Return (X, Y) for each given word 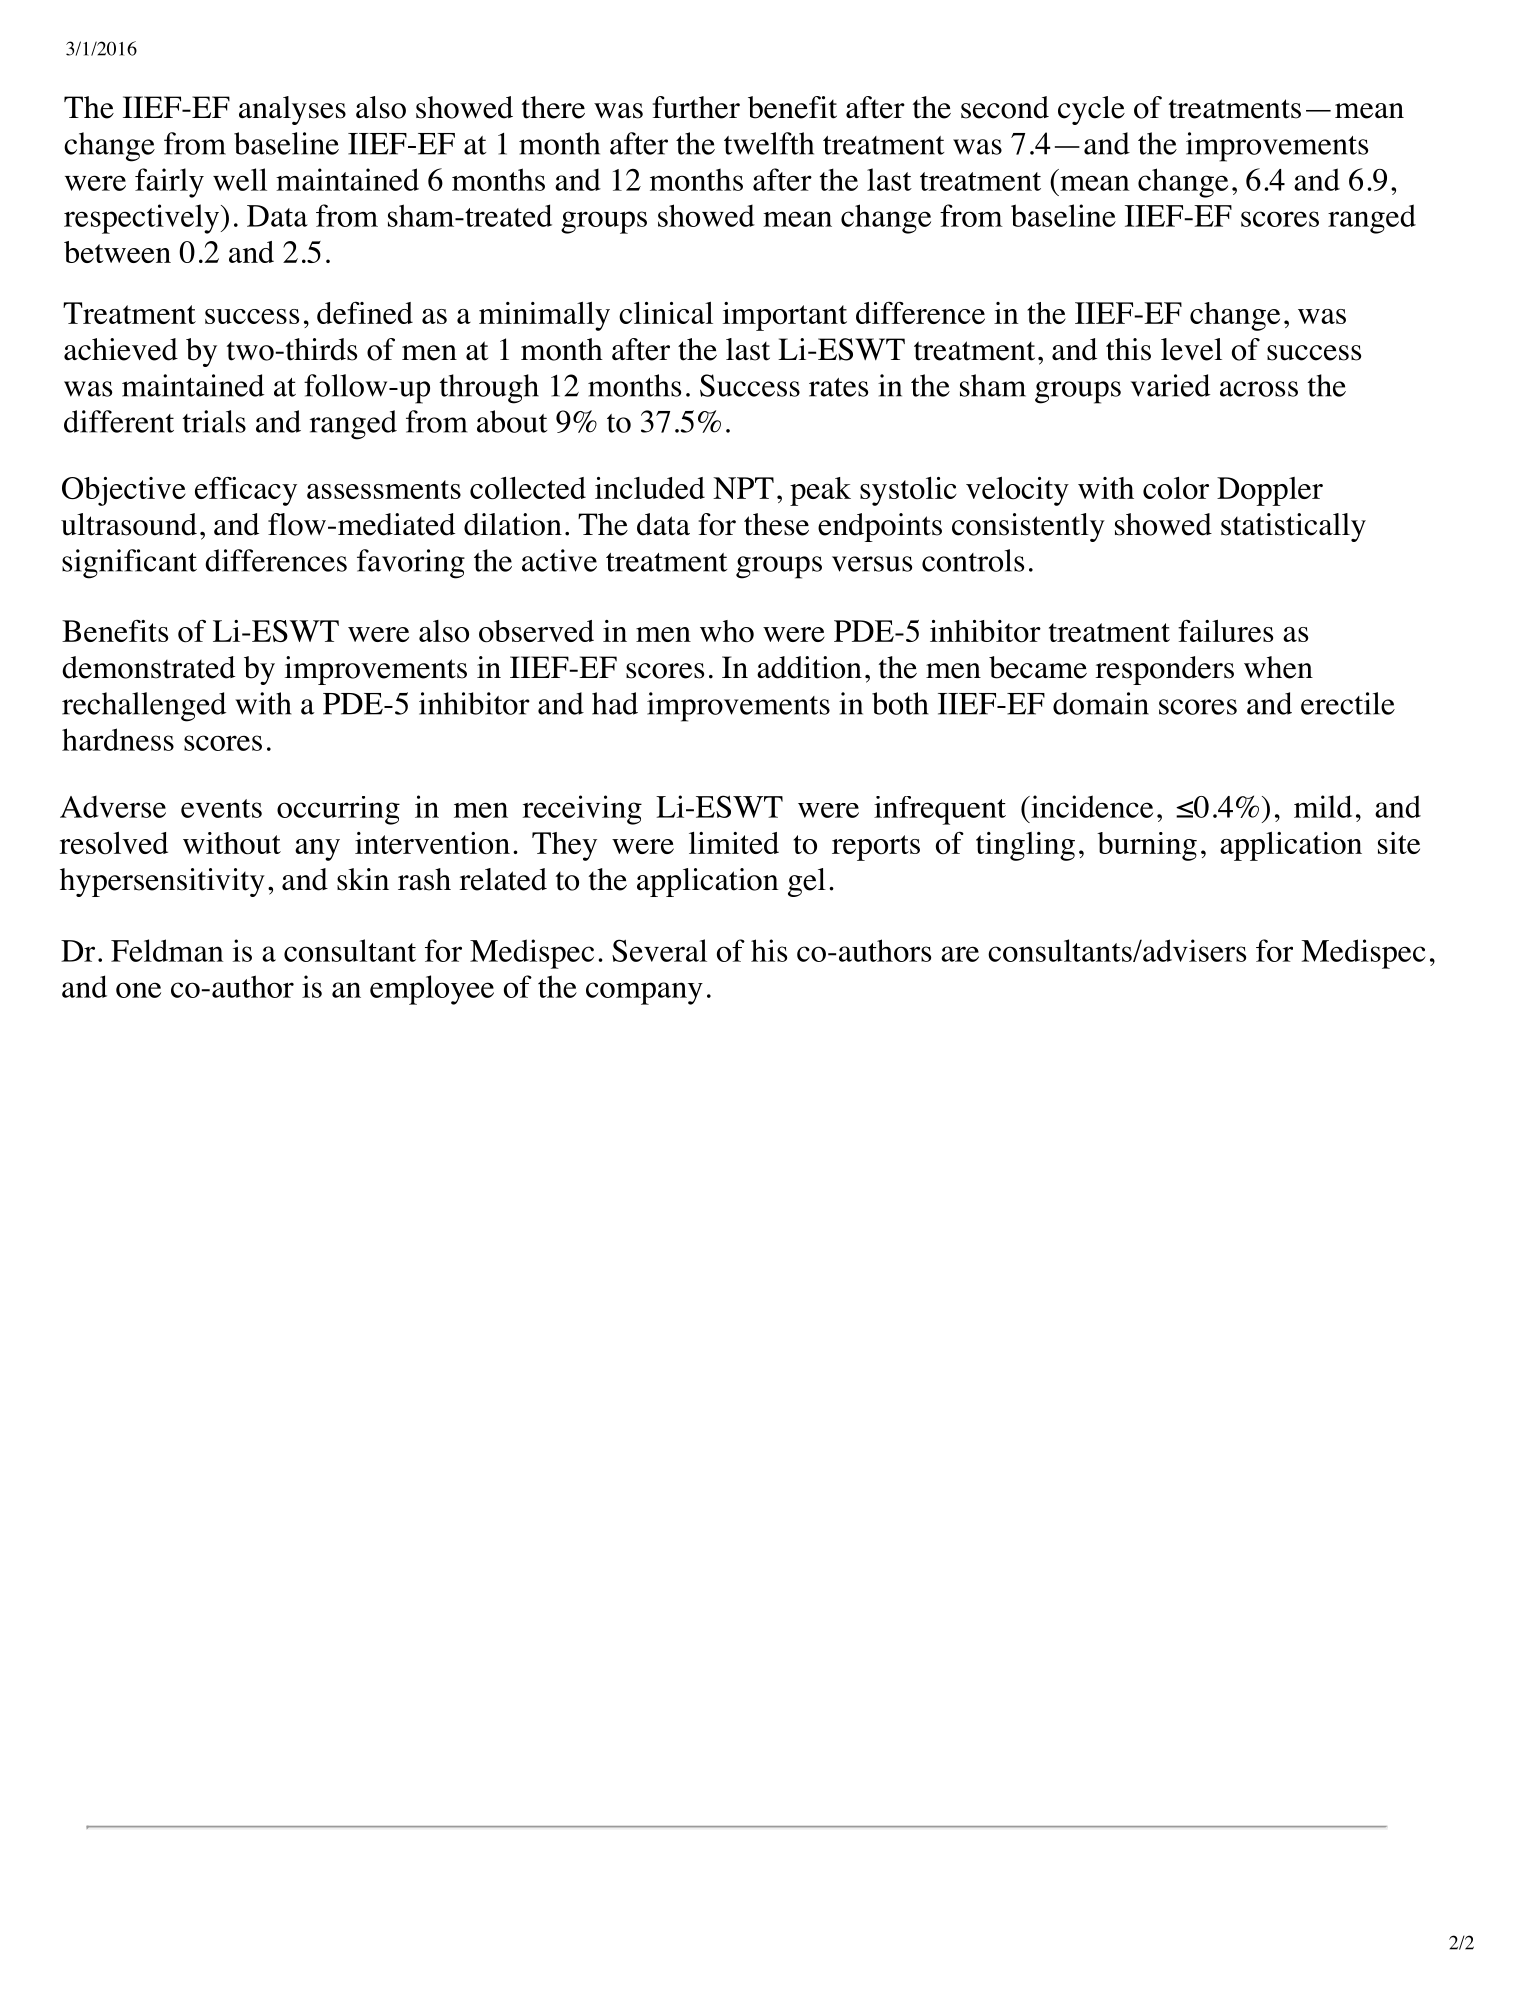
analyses (292, 110)
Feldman (167, 950)
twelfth (769, 143)
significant (129, 564)
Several (659, 950)
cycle (1091, 110)
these (776, 524)
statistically (1293, 527)
